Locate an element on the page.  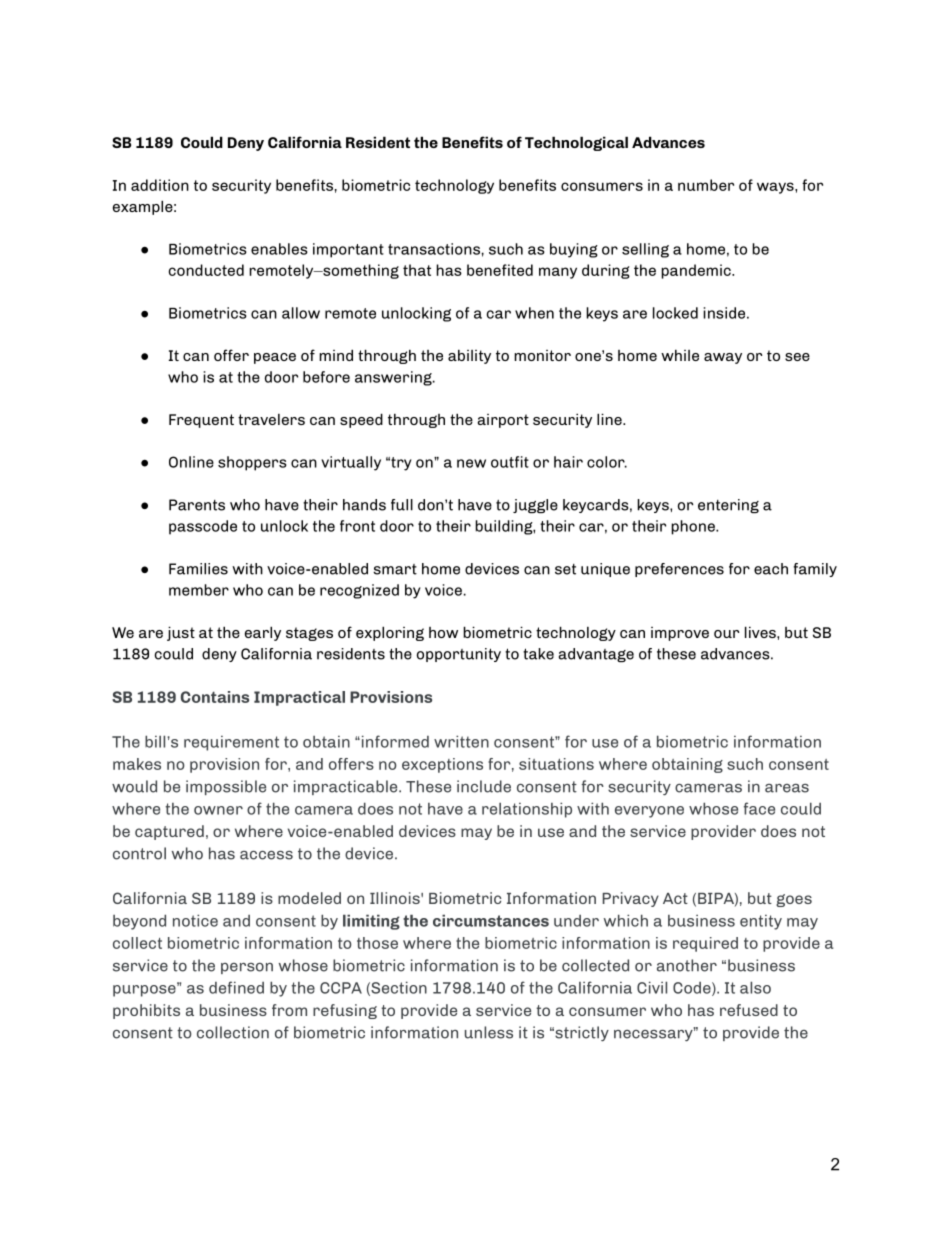
areas is located at coordinates (787, 788).
